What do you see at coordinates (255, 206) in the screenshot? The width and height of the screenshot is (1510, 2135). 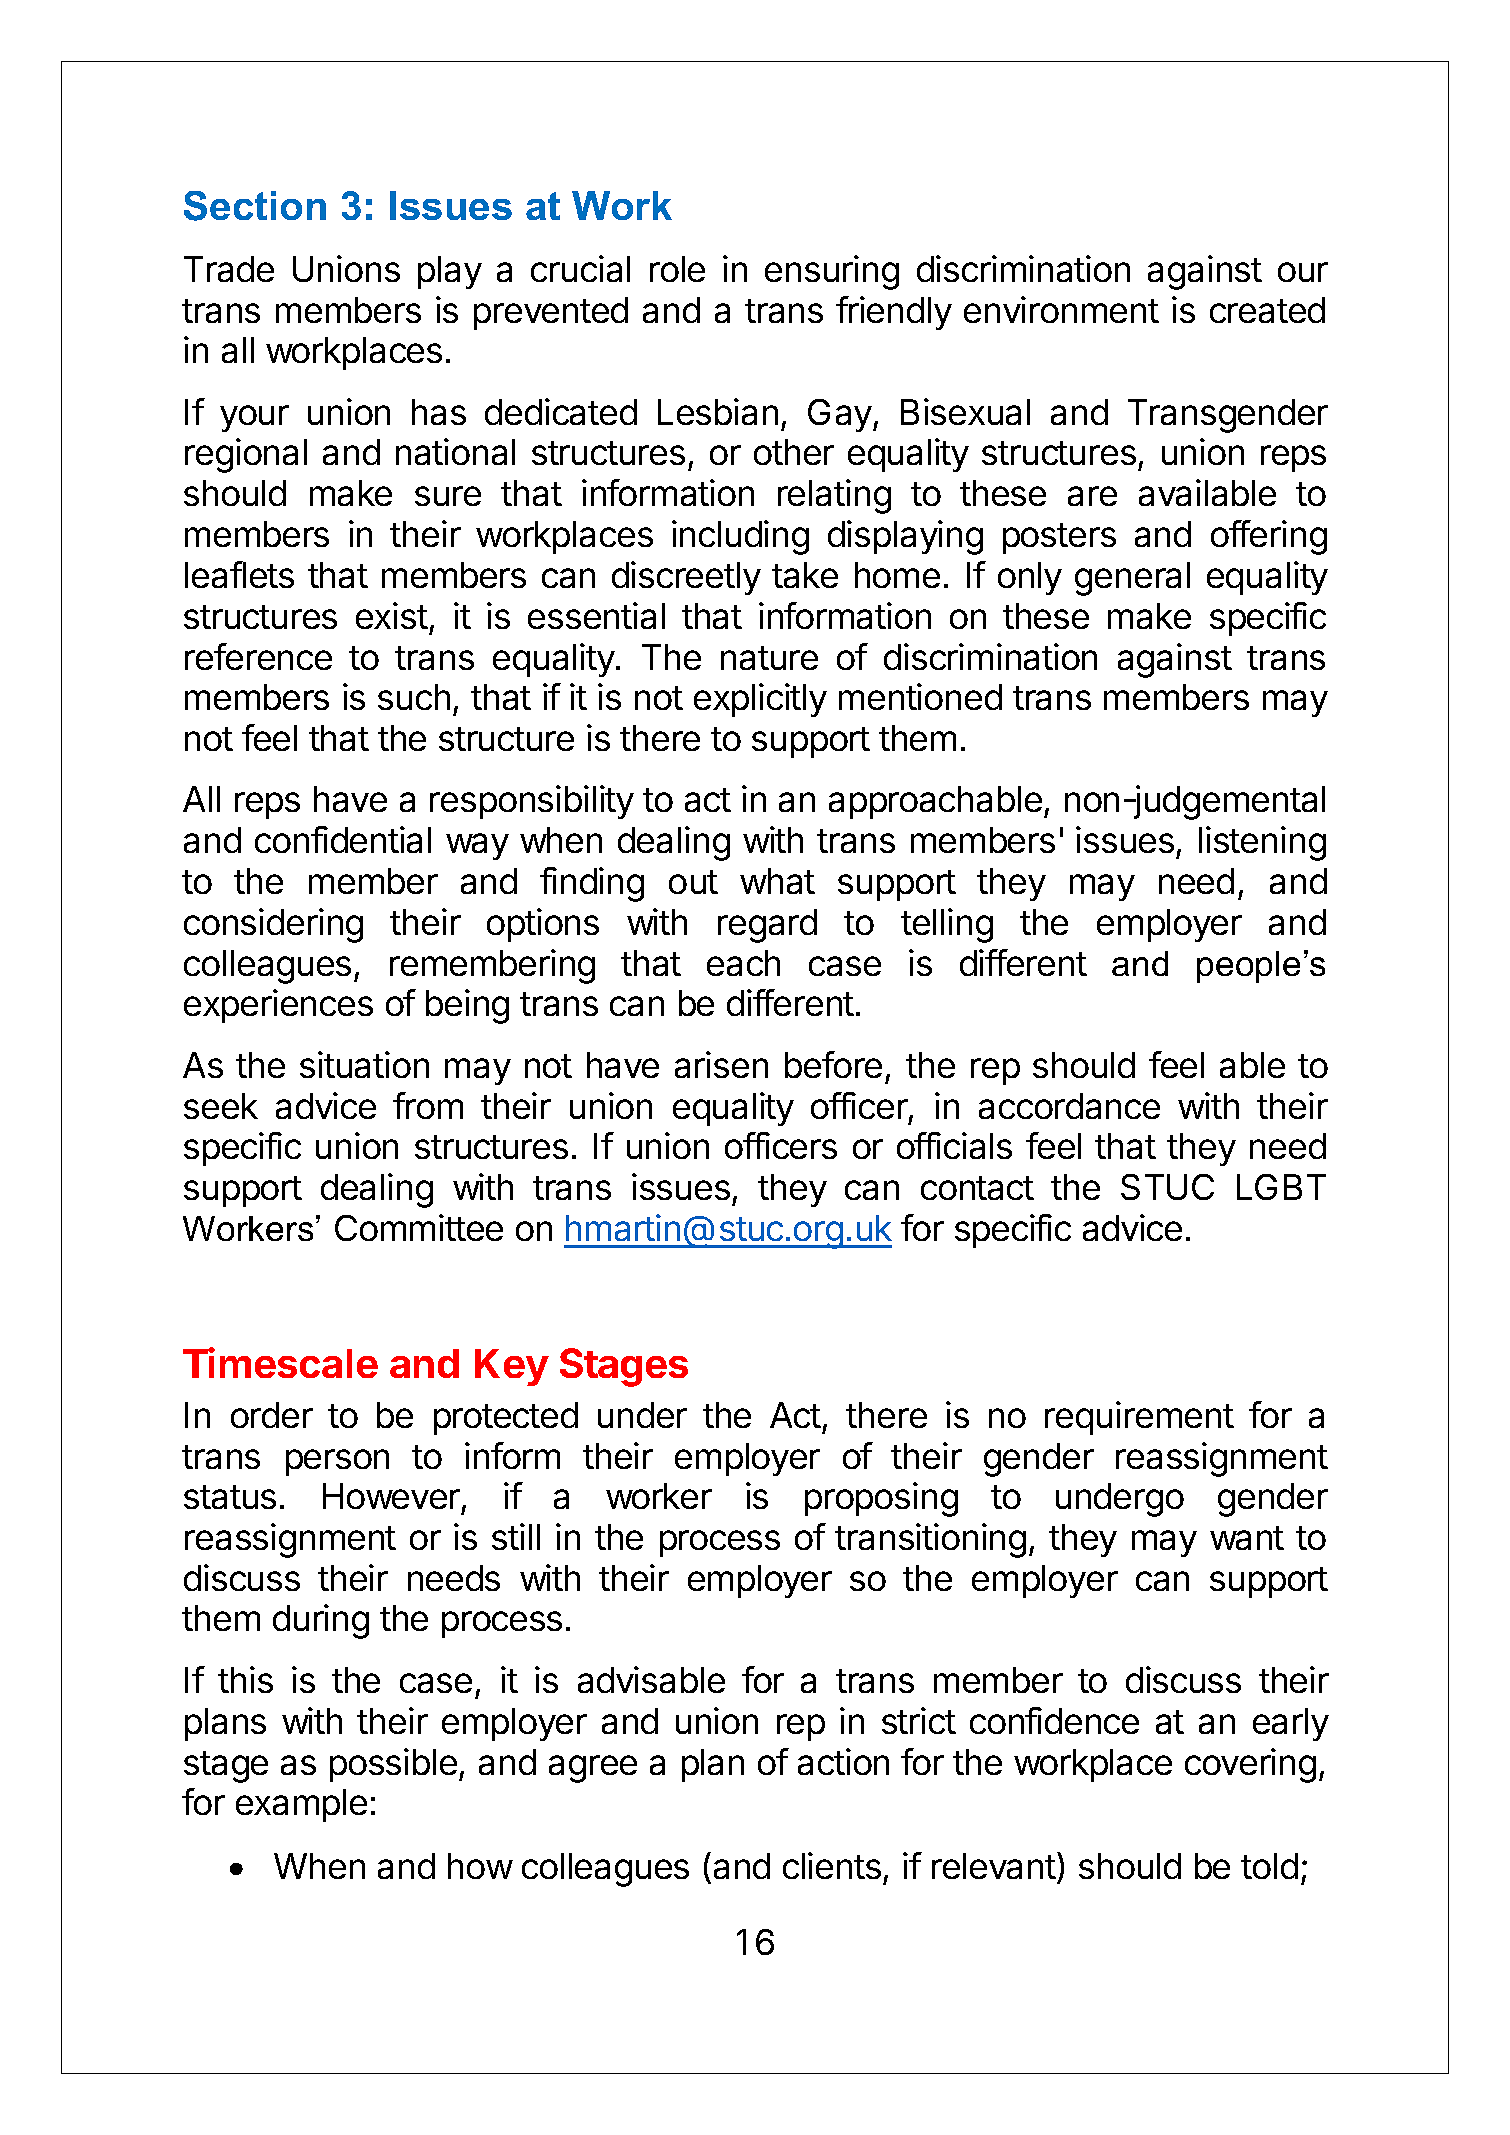 I see `Section` at bounding box center [255, 206].
